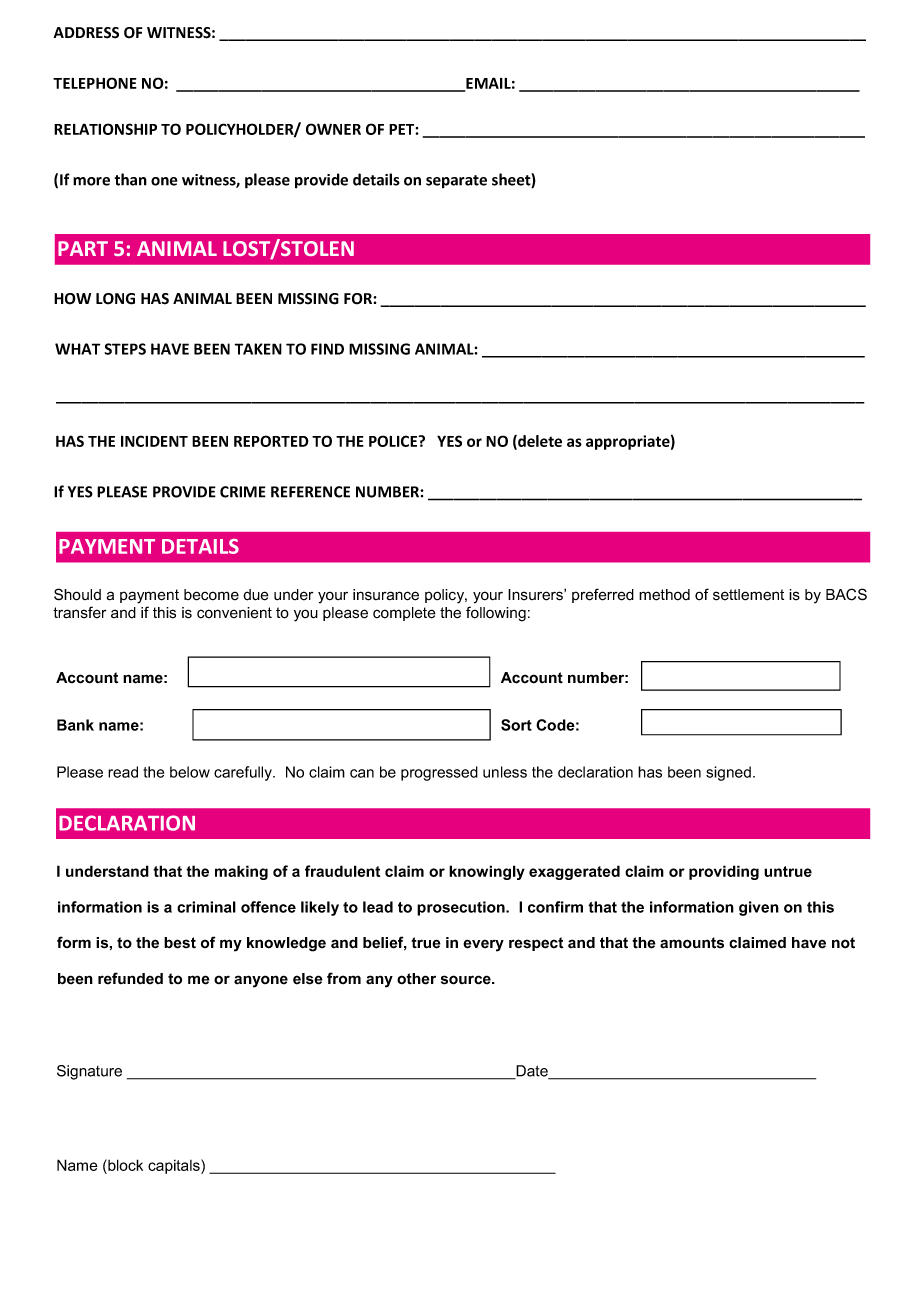 The height and width of the screenshot is (1309, 924). Describe the element at coordinates (333, 129) in the screenshot. I see `OWNER` at that location.
